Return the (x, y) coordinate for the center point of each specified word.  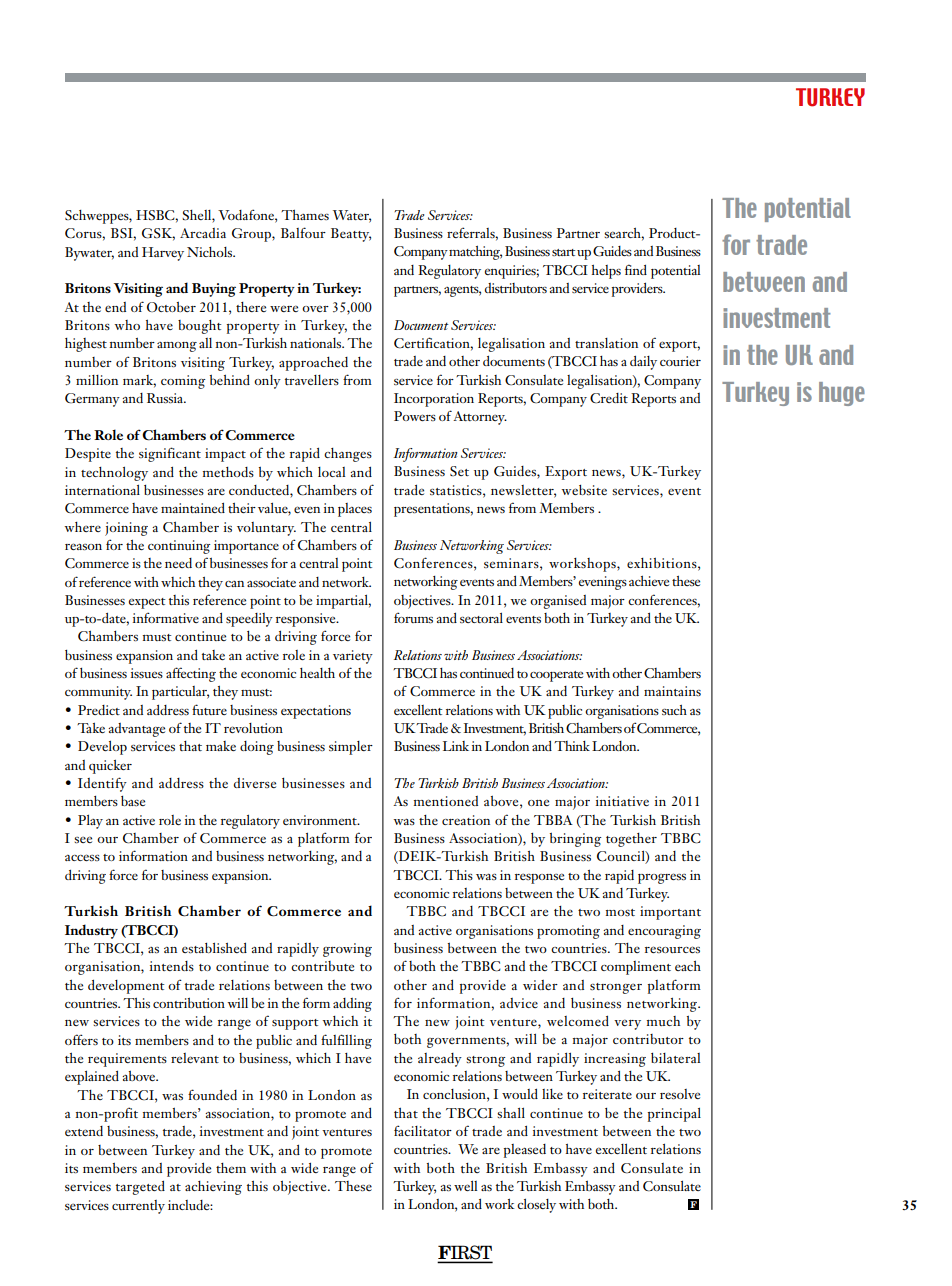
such (674, 710)
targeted (140, 1187)
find (636, 269)
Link (456, 746)
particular (180, 693)
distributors (516, 288)
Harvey (163, 254)
